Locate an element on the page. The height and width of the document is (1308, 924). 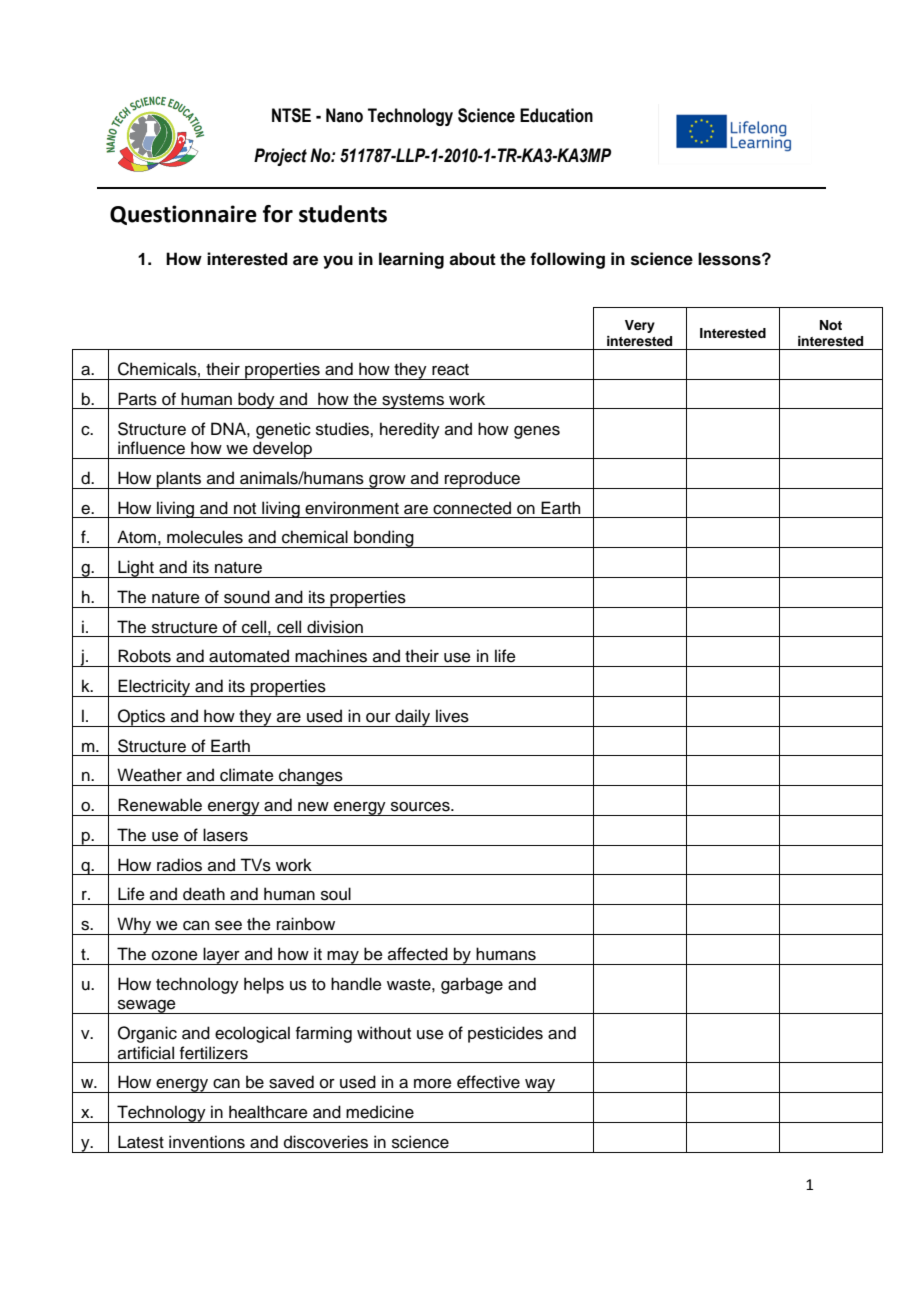
Nano is located at coordinates (344, 115).
